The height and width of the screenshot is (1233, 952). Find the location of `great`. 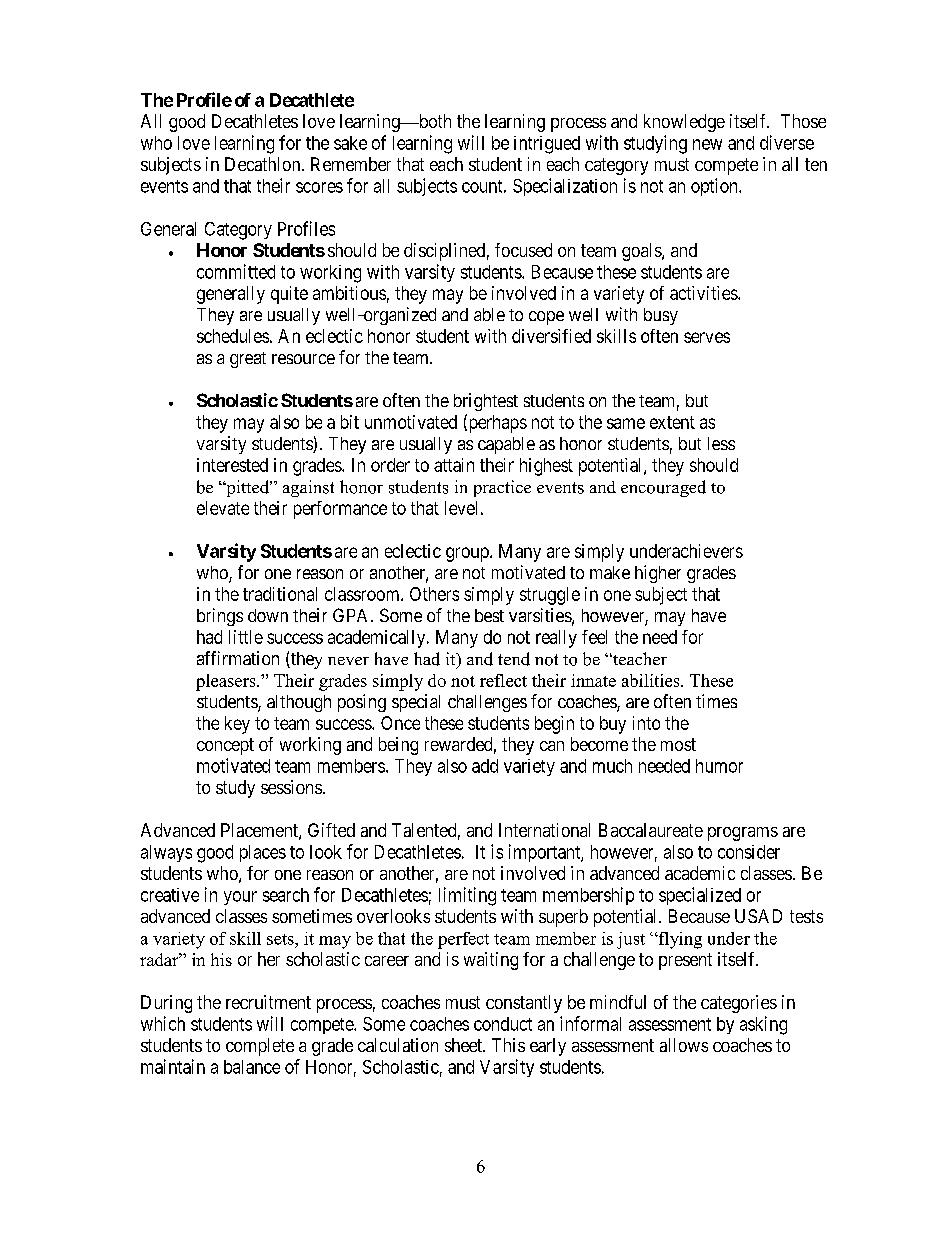

great is located at coordinates (248, 360).
